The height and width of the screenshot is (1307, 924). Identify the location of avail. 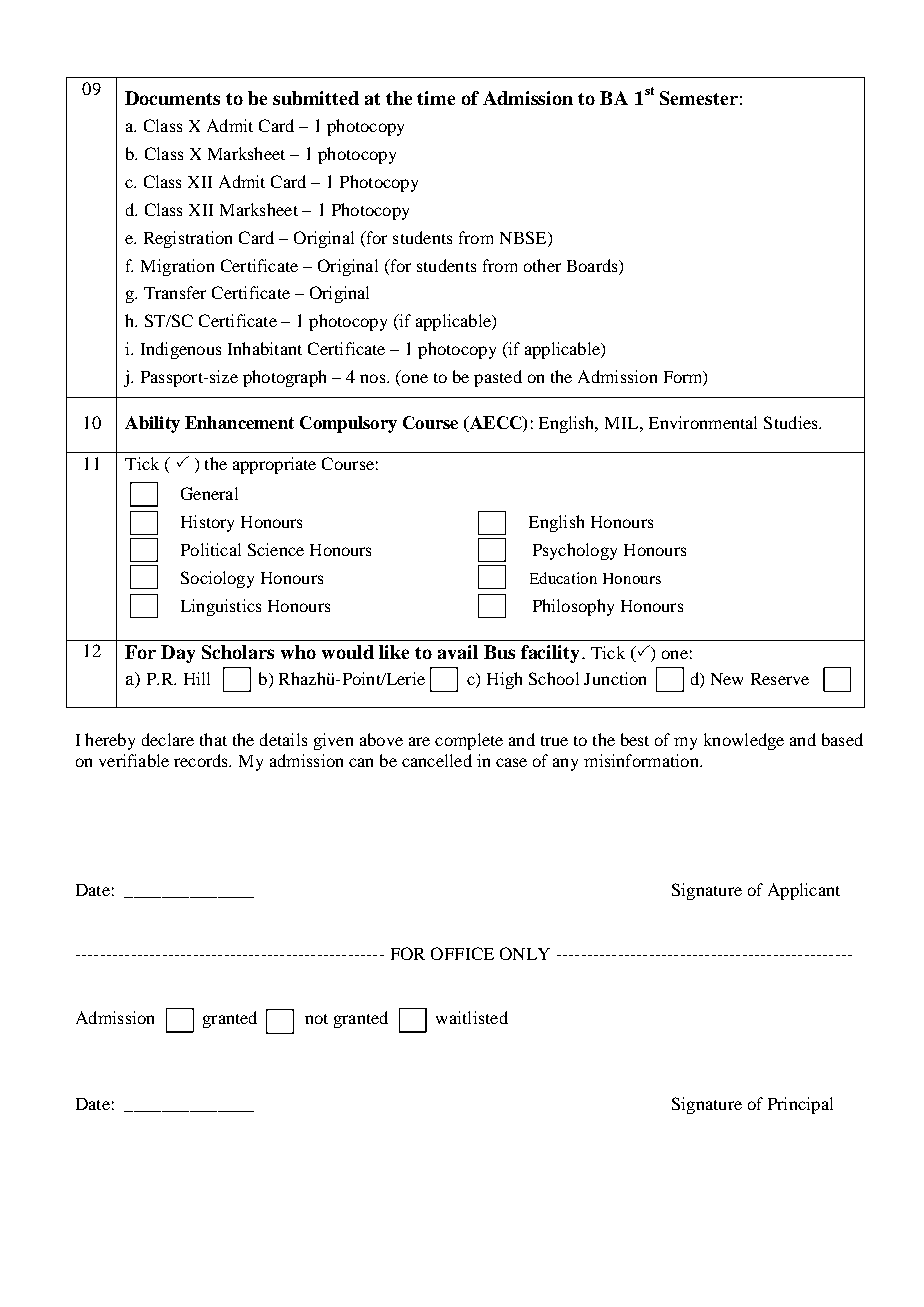
(458, 652).
